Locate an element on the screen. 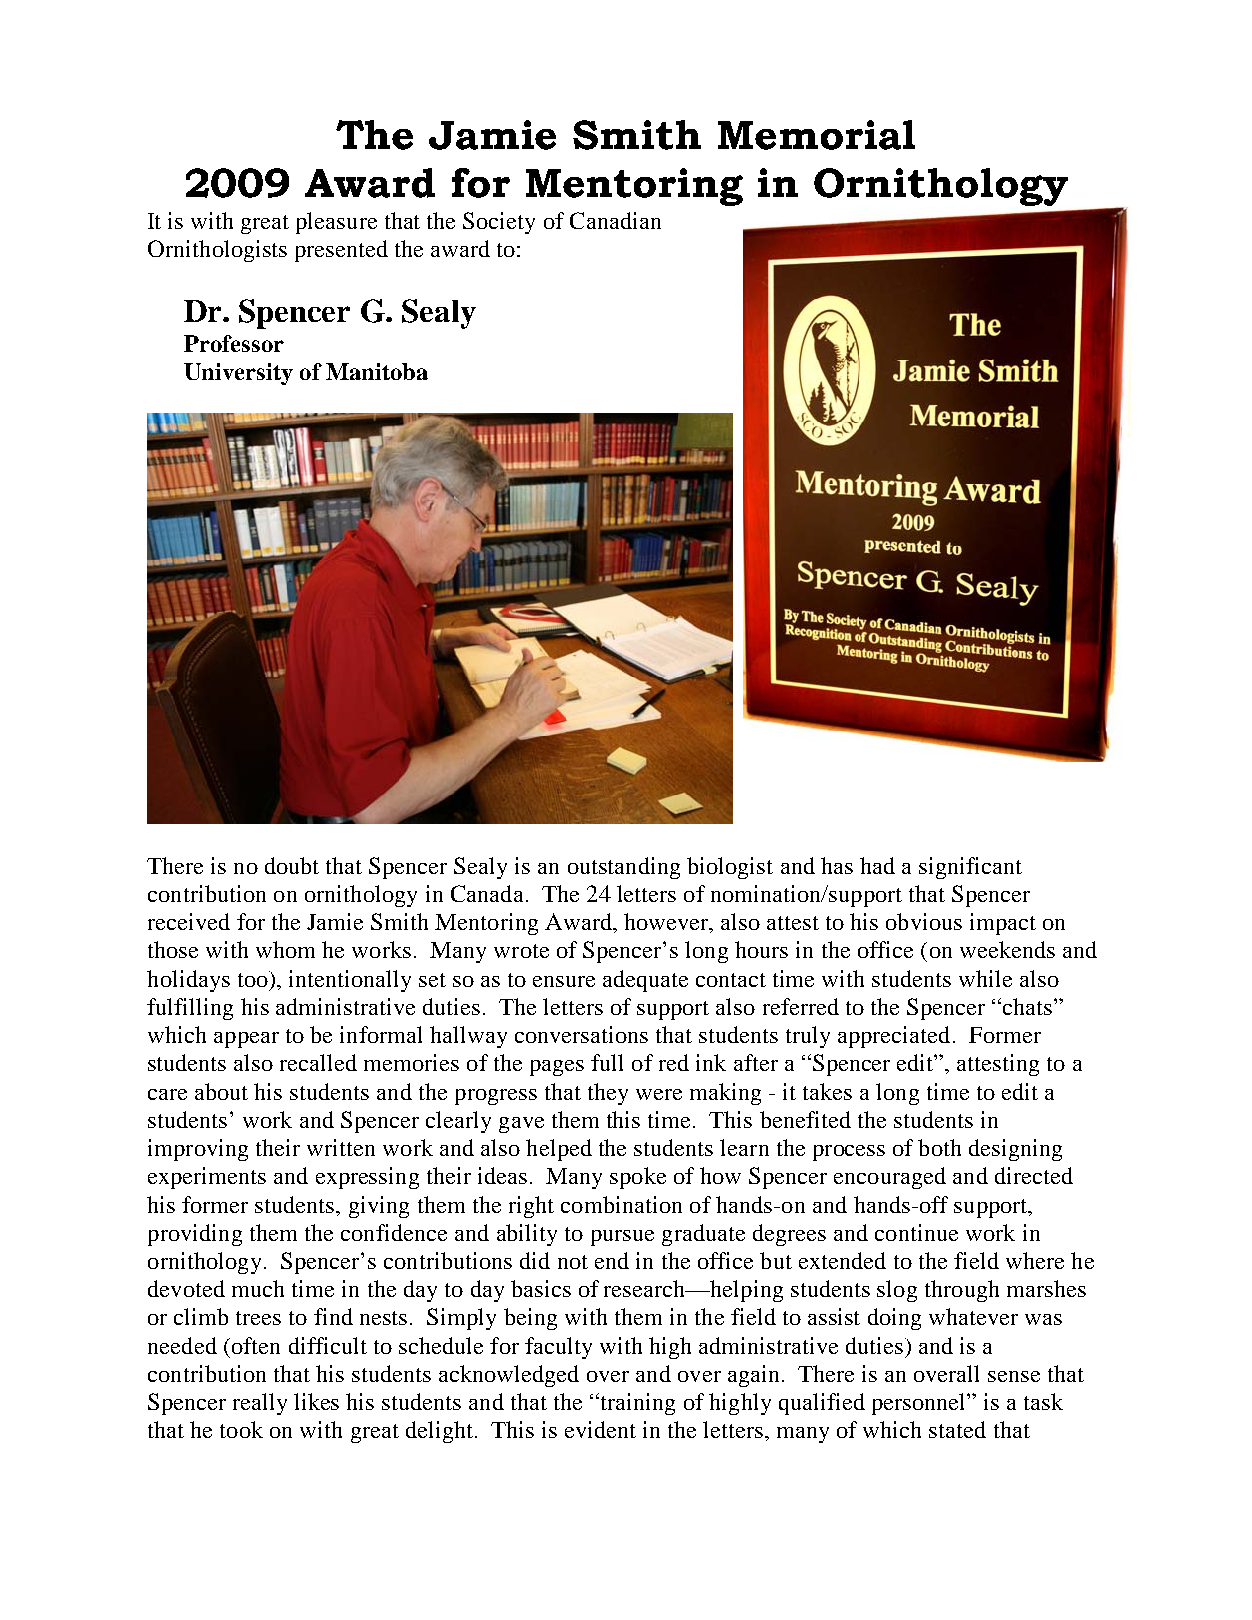  Manitoba is located at coordinates (377, 371).
